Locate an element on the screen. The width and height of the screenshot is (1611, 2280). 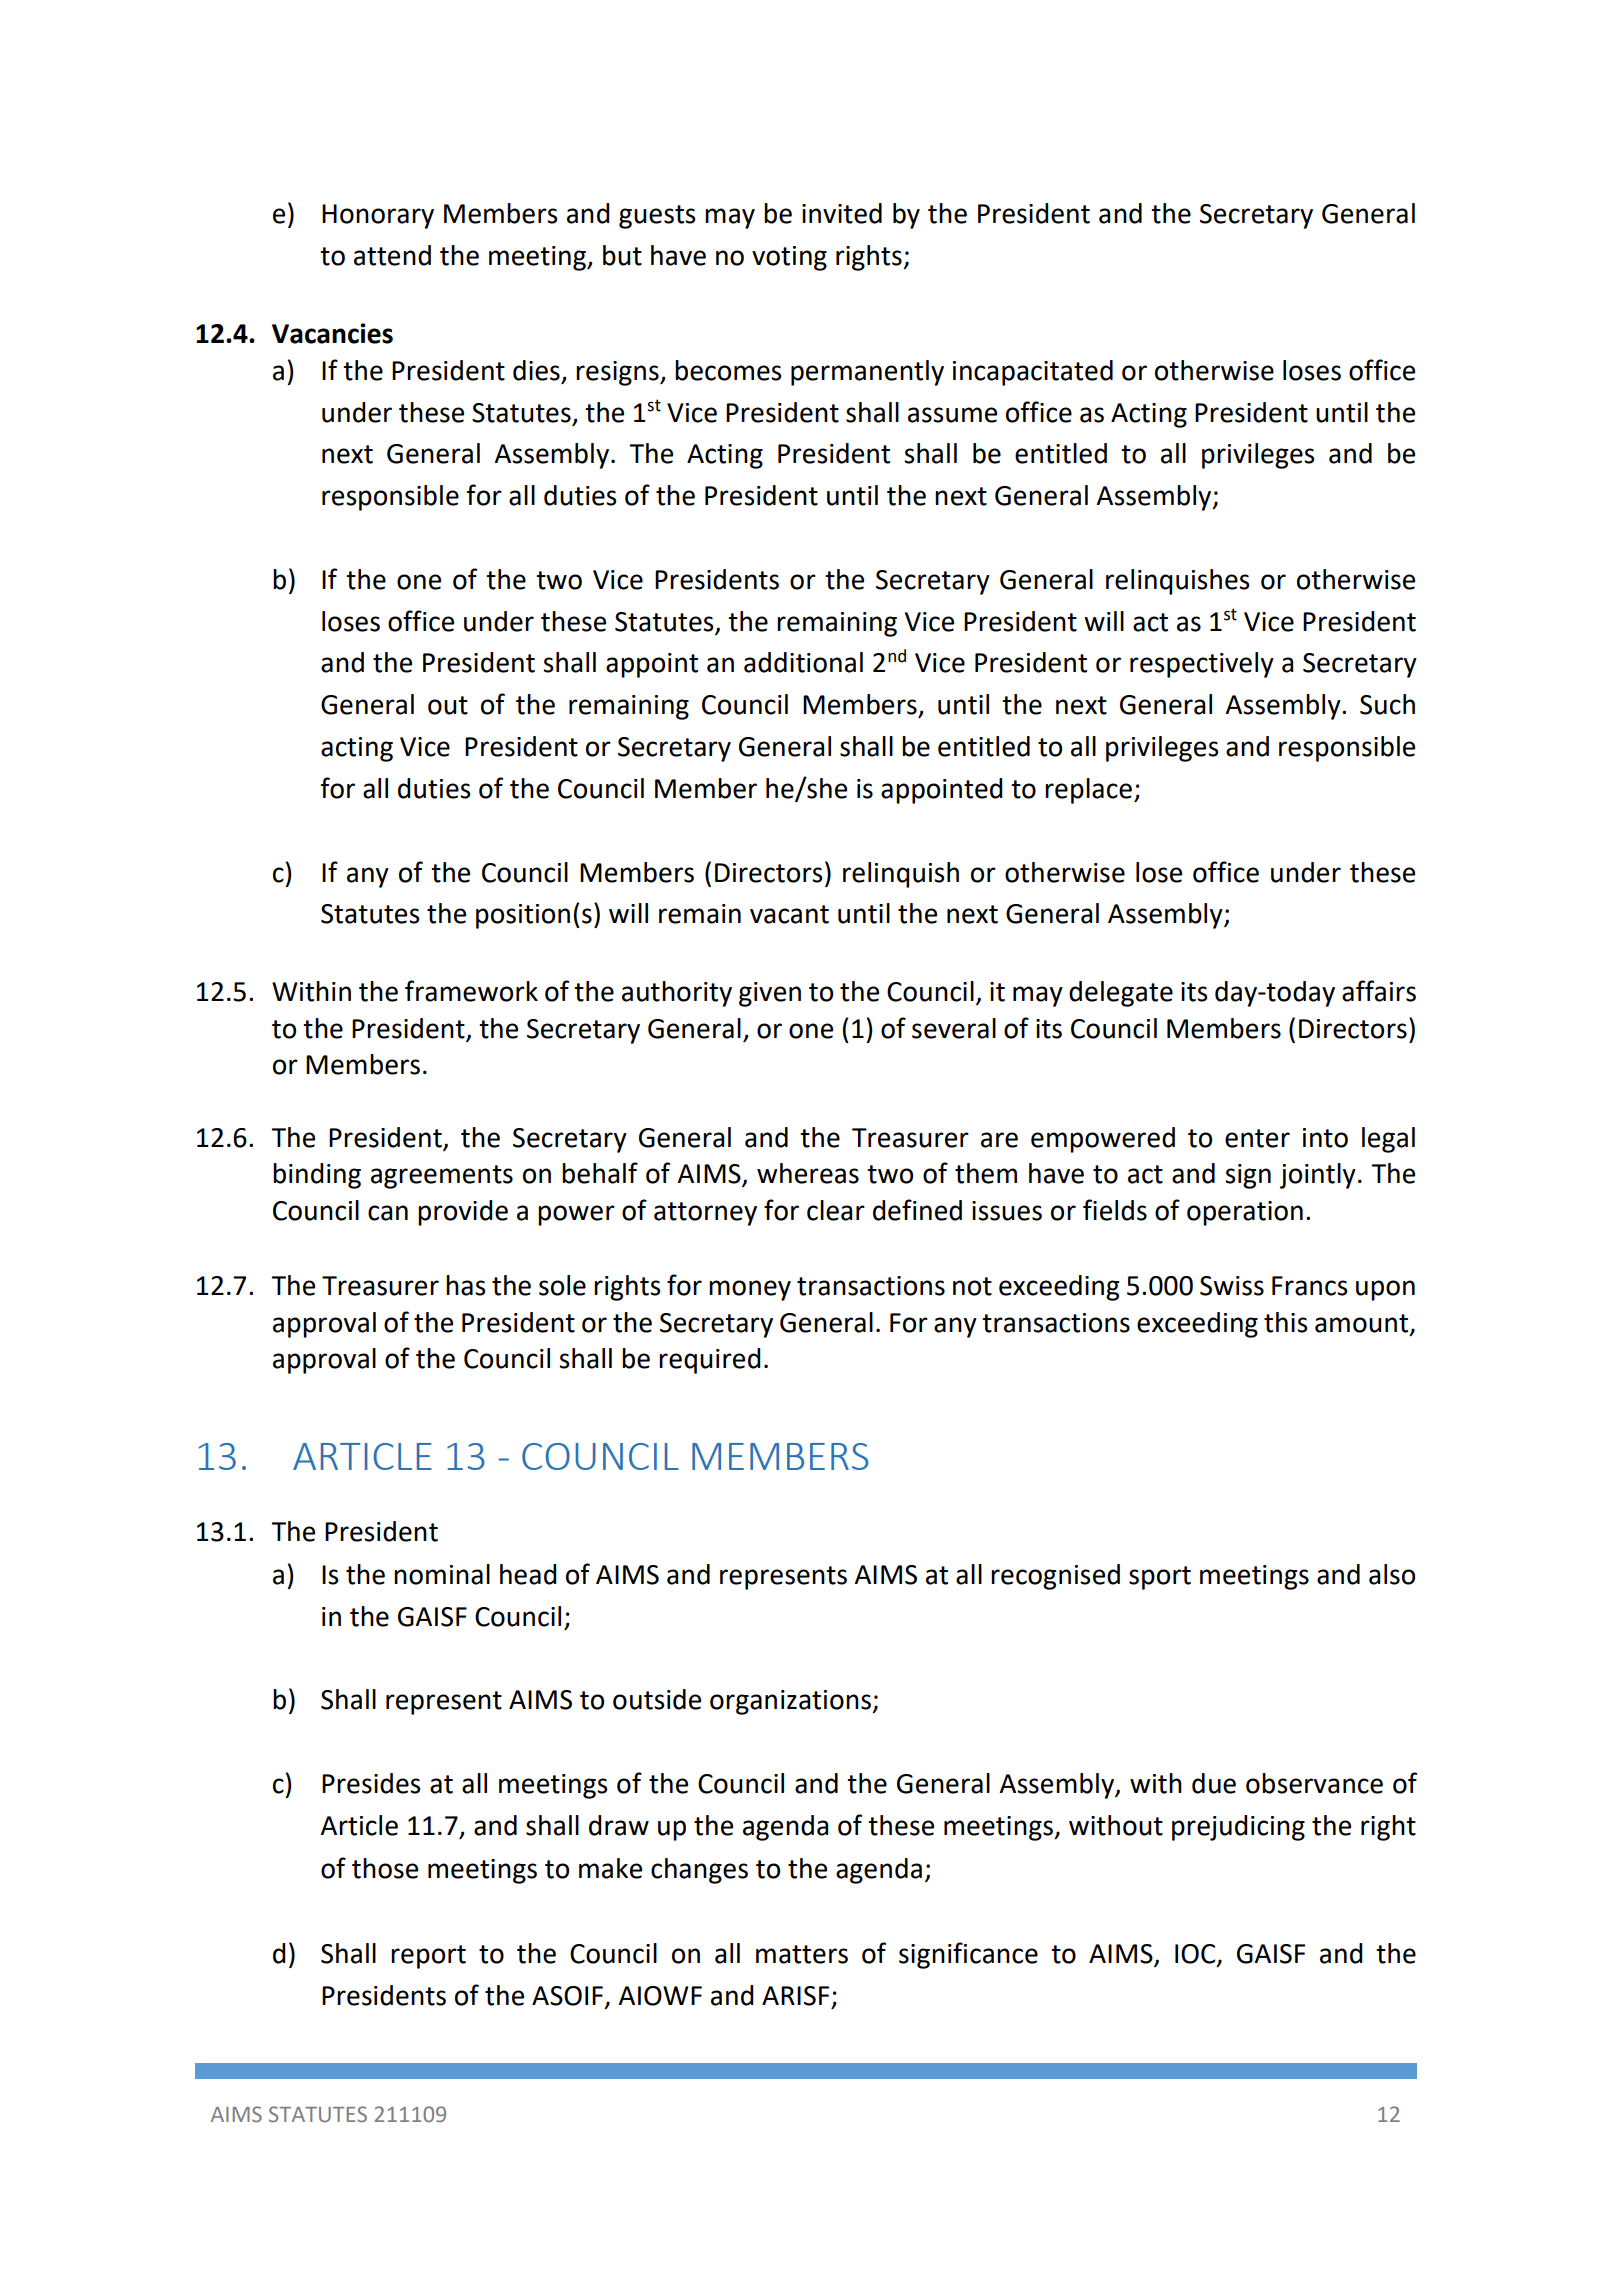
whereas is located at coordinates (808, 1173).
